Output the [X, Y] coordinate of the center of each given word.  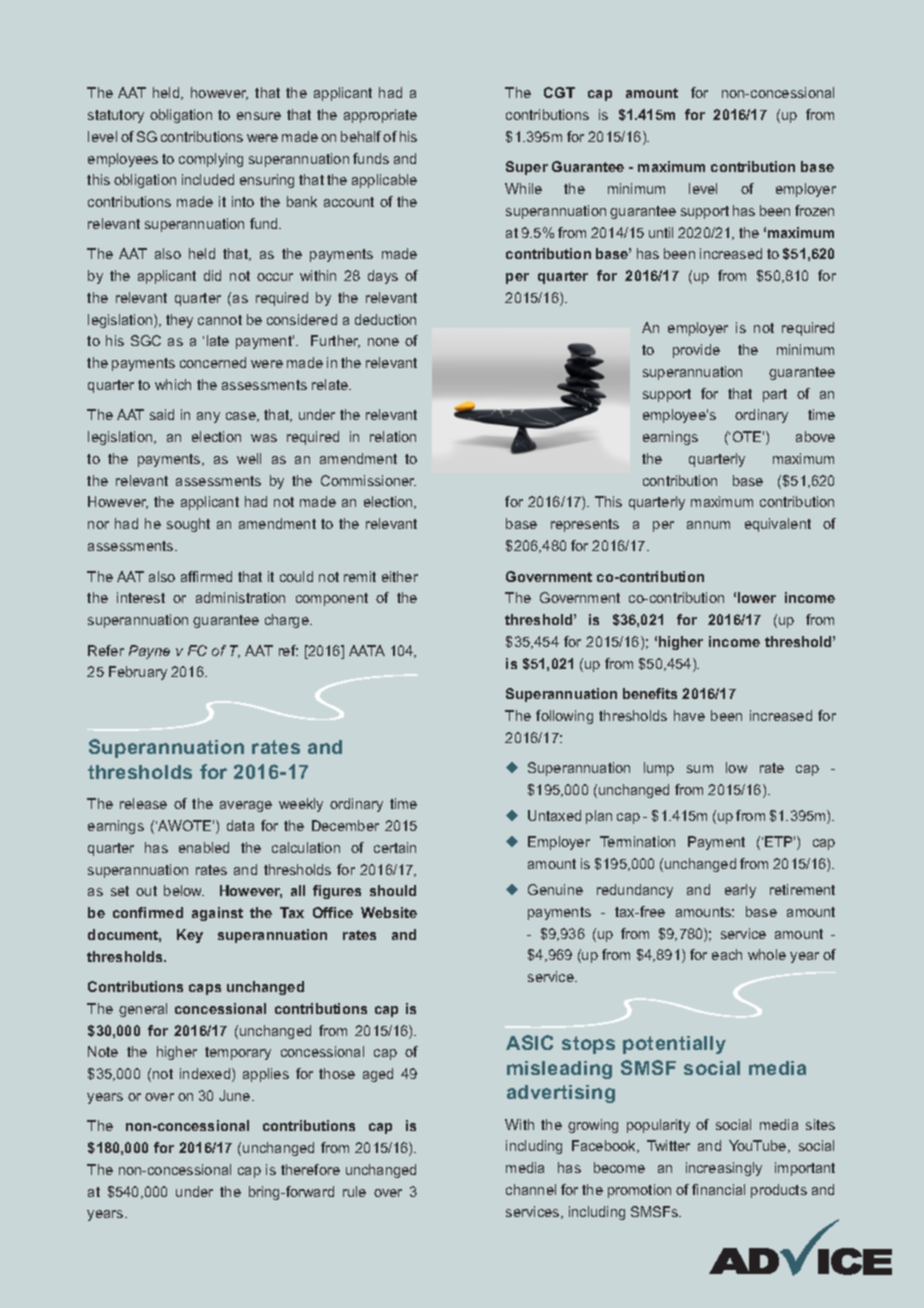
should [393, 890]
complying [211, 160]
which [173, 384]
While [523, 188]
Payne [149, 652]
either [400, 576]
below [184, 890]
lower [757, 597]
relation [393, 436]
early [740, 891]
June [236, 1095]
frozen [814, 210]
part [775, 395]
